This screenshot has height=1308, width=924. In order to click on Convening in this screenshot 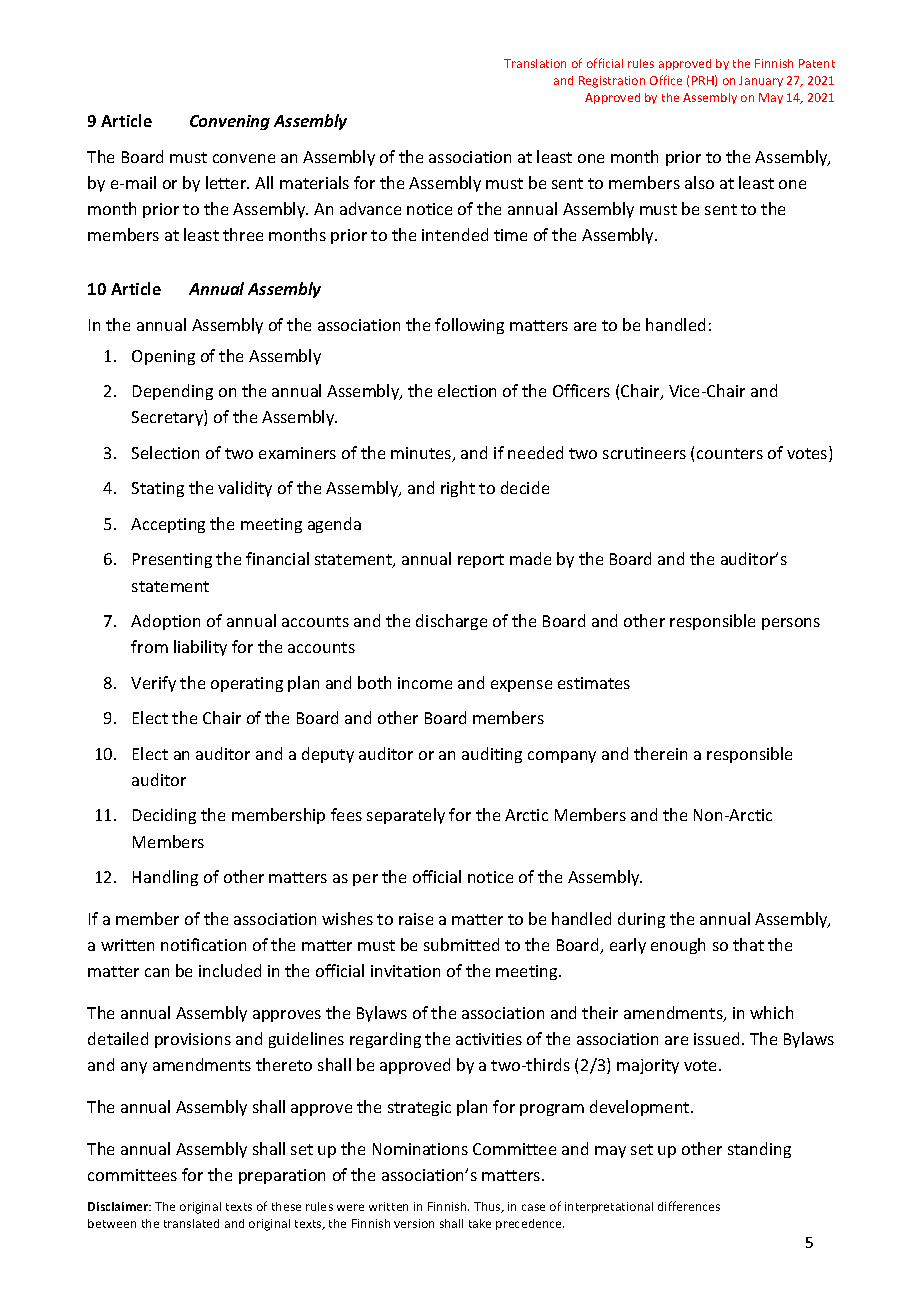, I will do `click(230, 122)`.
